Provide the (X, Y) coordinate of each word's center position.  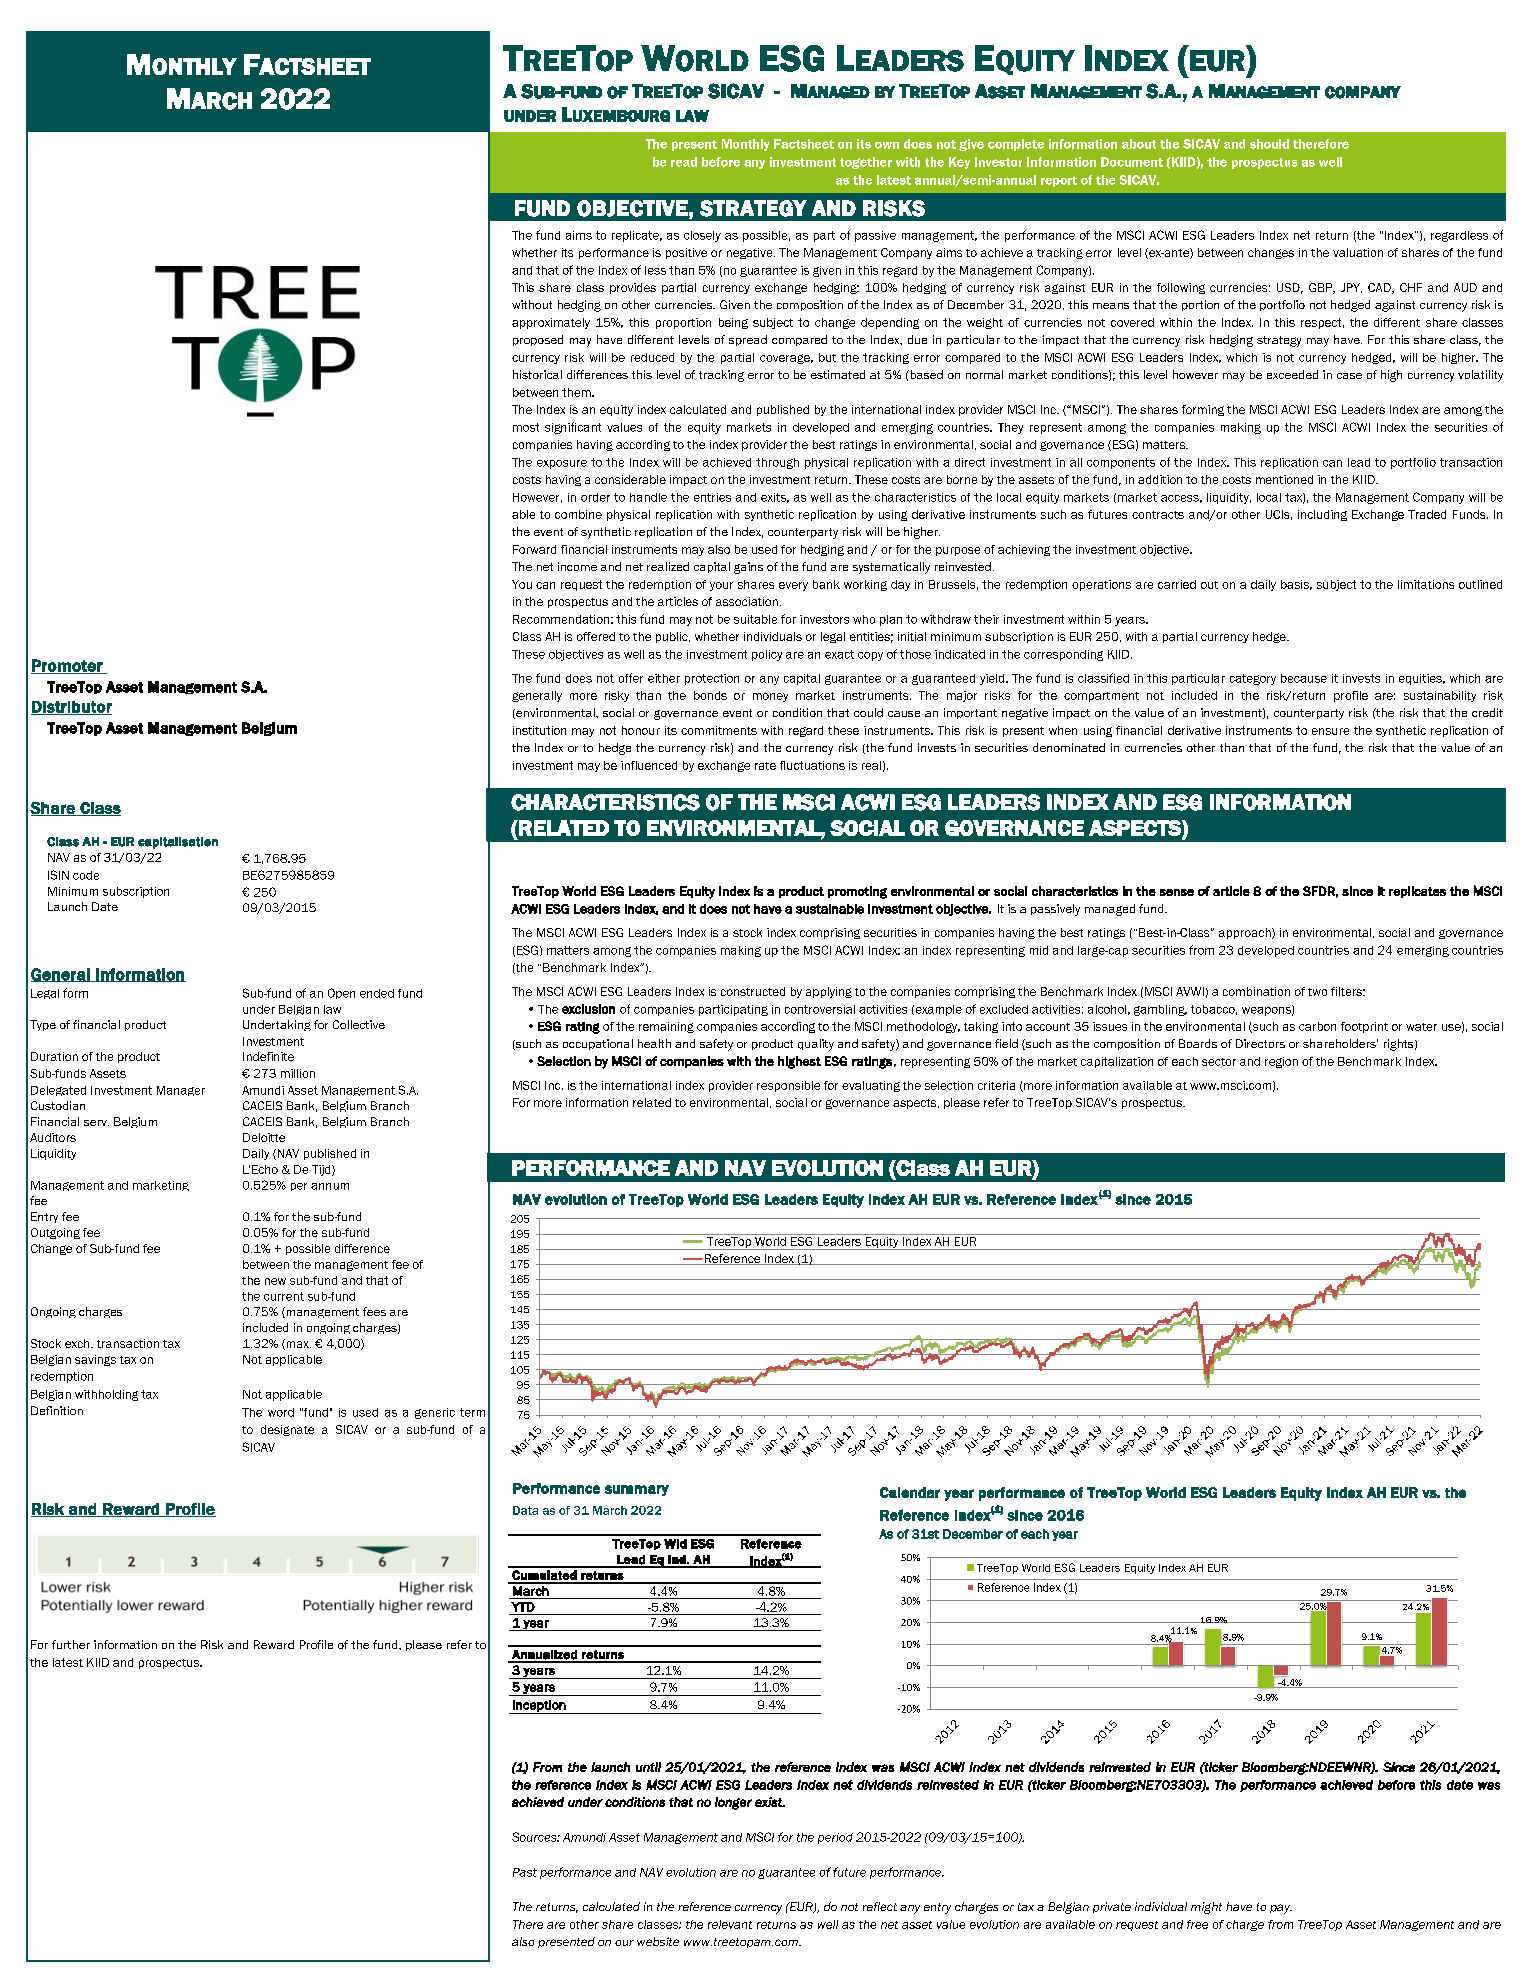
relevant (730, 1924)
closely (702, 236)
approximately (551, 323)
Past (525, 1872)
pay (1281, 1909)
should (1269, 144)
